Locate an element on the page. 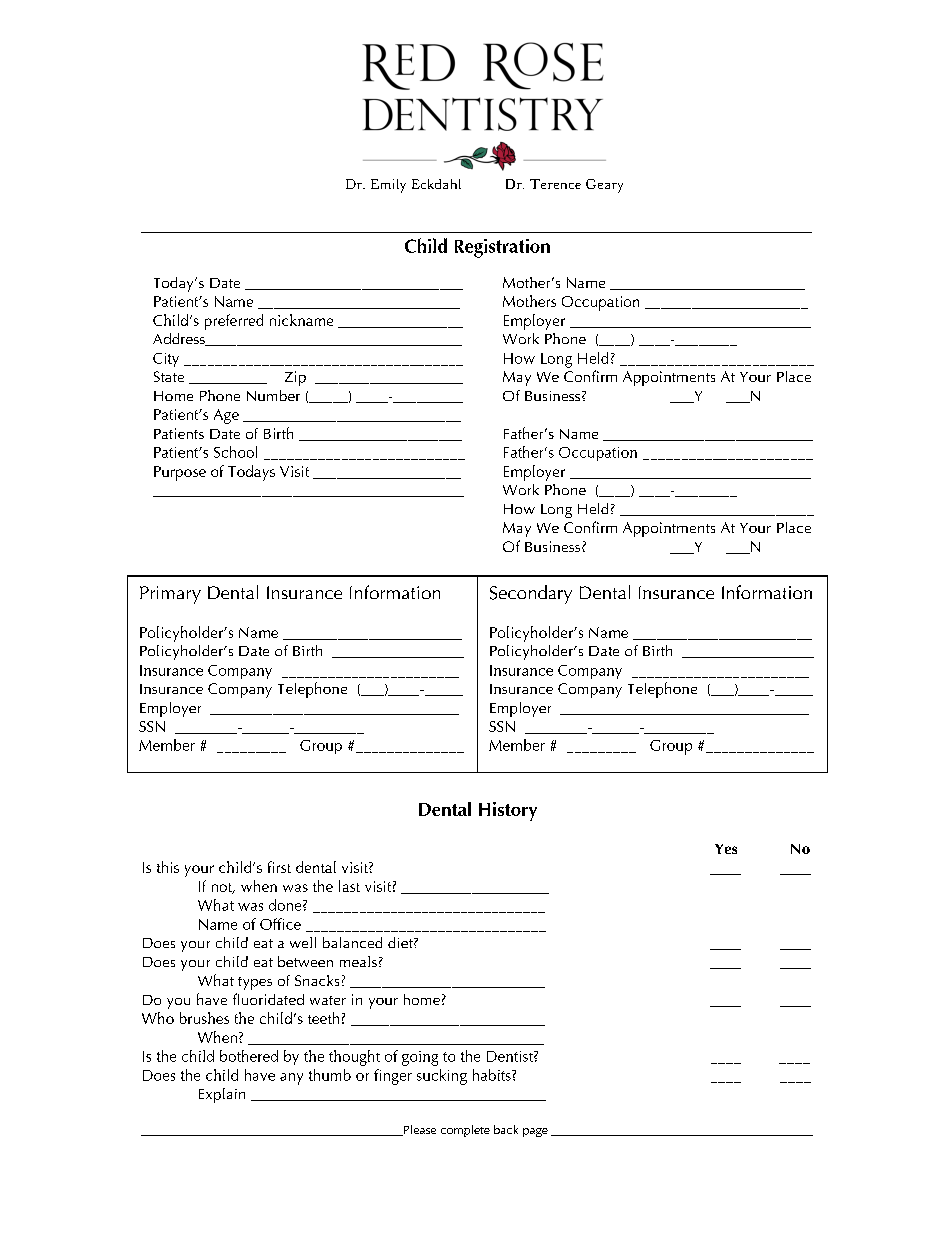  first is located at coordinates (279, 867).
